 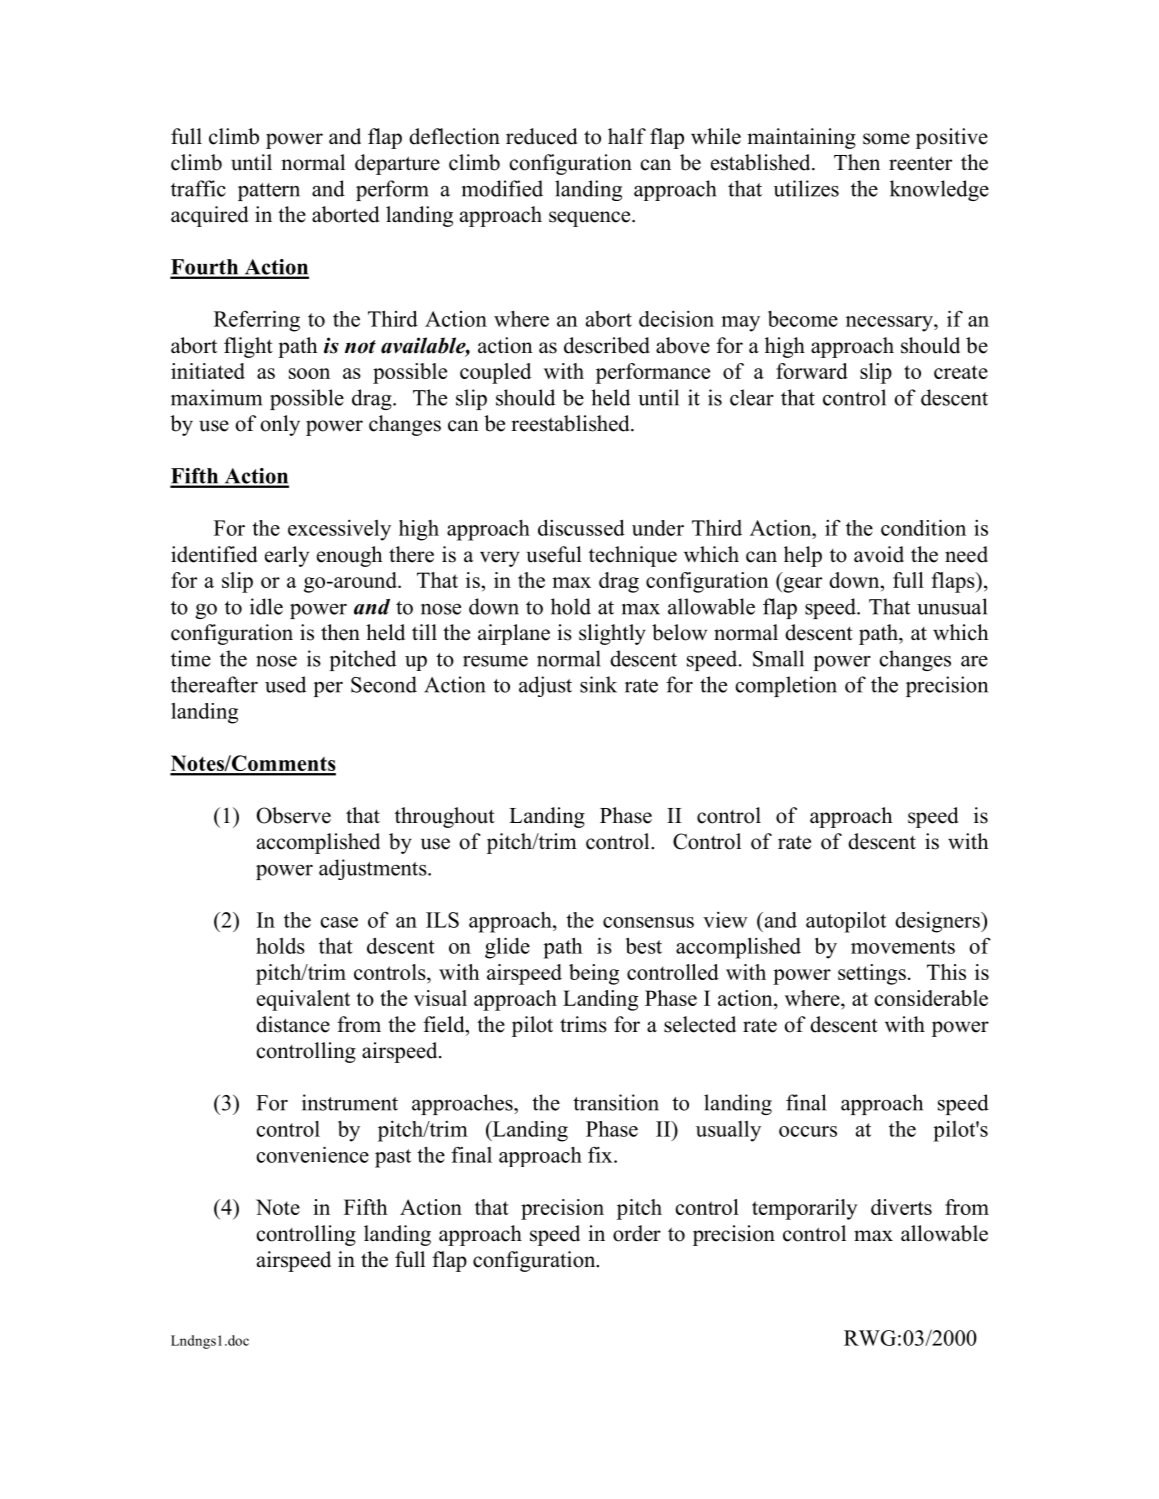 I want to click on reduced, so click(x=541, y=136).
